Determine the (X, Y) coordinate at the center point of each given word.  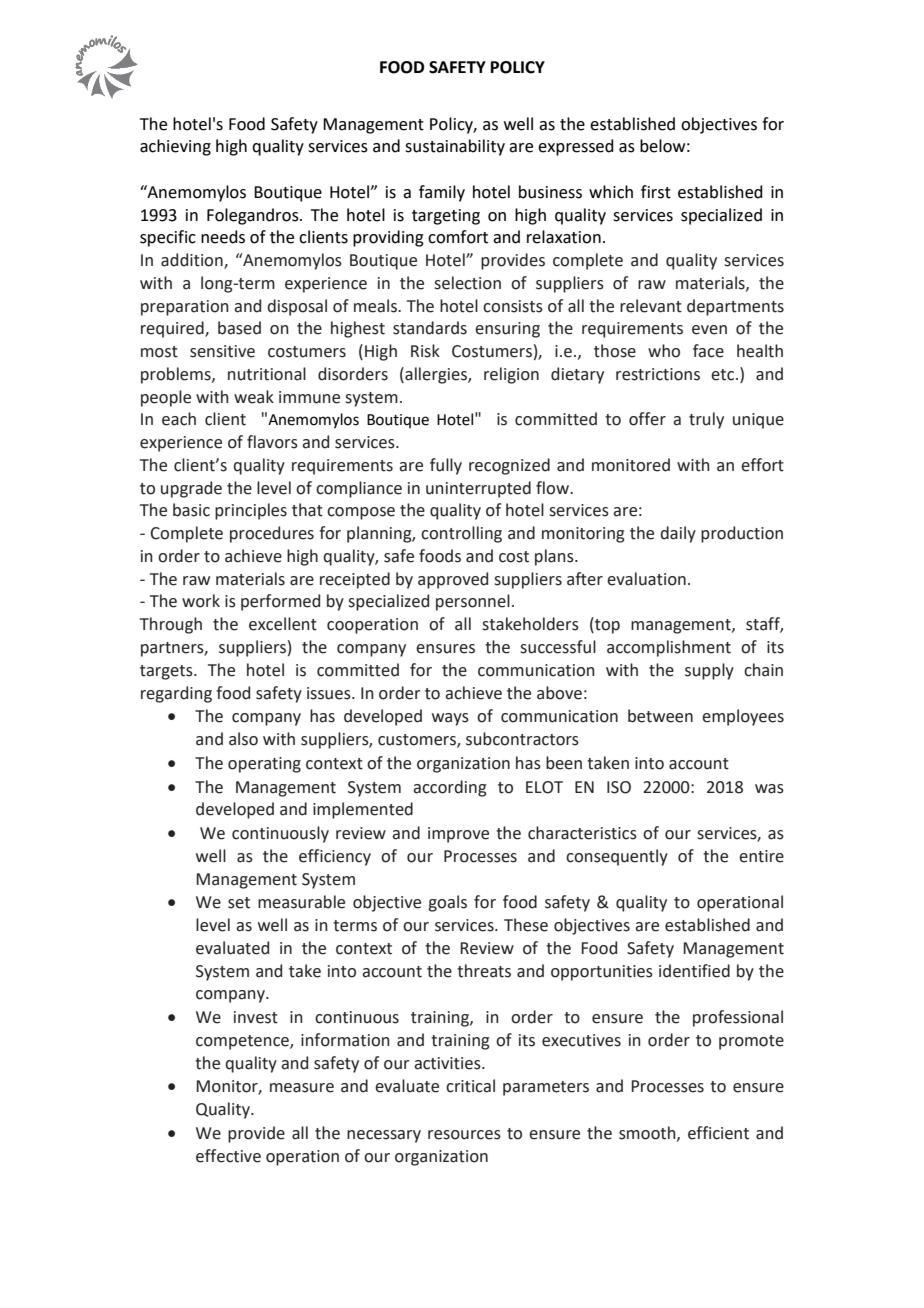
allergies (436, 375)
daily (678, 534)
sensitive (222, 351)
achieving (175, 147)
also (243, 739)
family (442, 193)
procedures (272, 534)
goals (447, 903)
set (239, 903)
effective (228, 1156)
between (660, 716)
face (708, 351)
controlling (461, 534)
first (656, 192)
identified (694, 971)
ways (450, 719)
